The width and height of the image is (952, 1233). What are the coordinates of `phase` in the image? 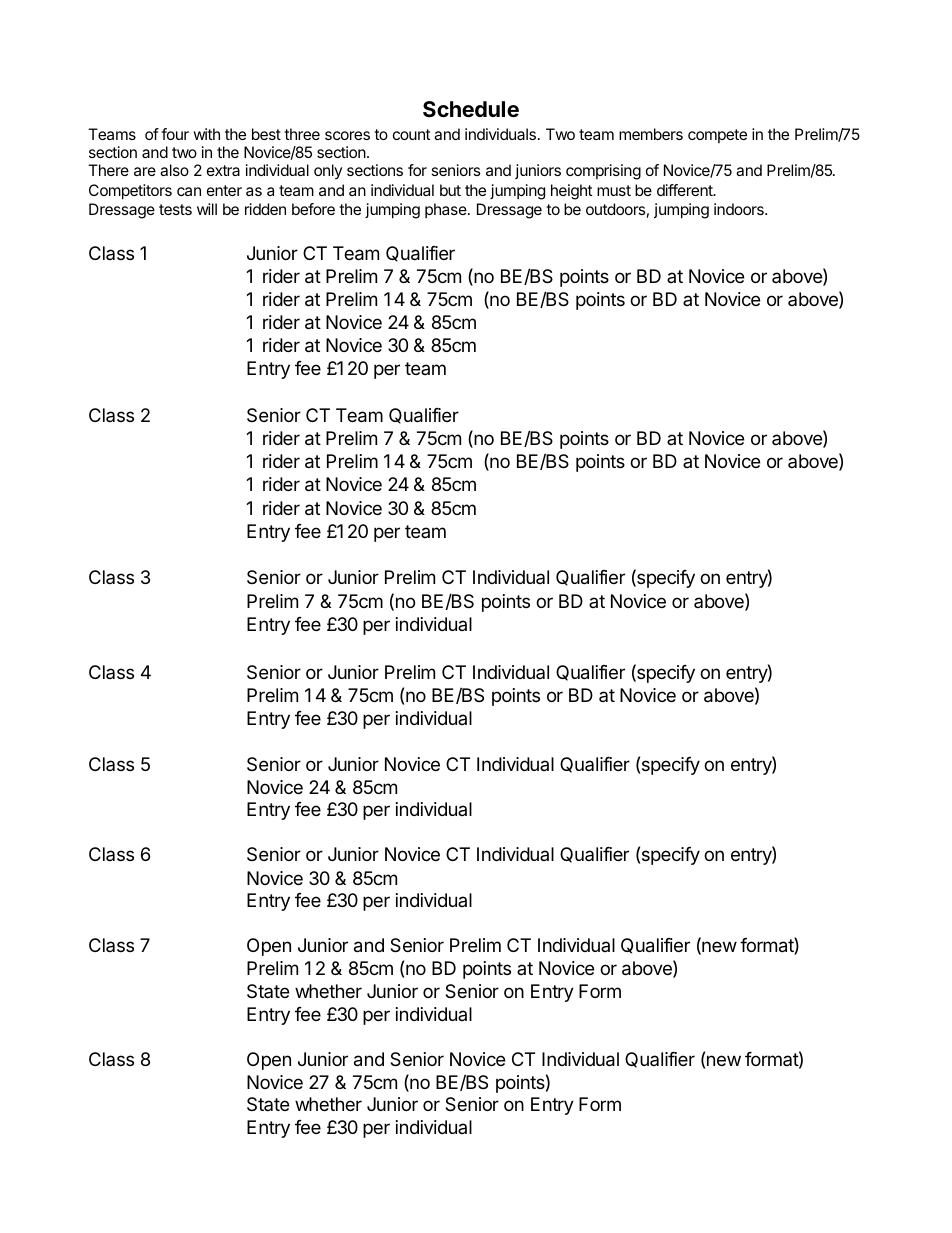 It's located at (447, 210).
